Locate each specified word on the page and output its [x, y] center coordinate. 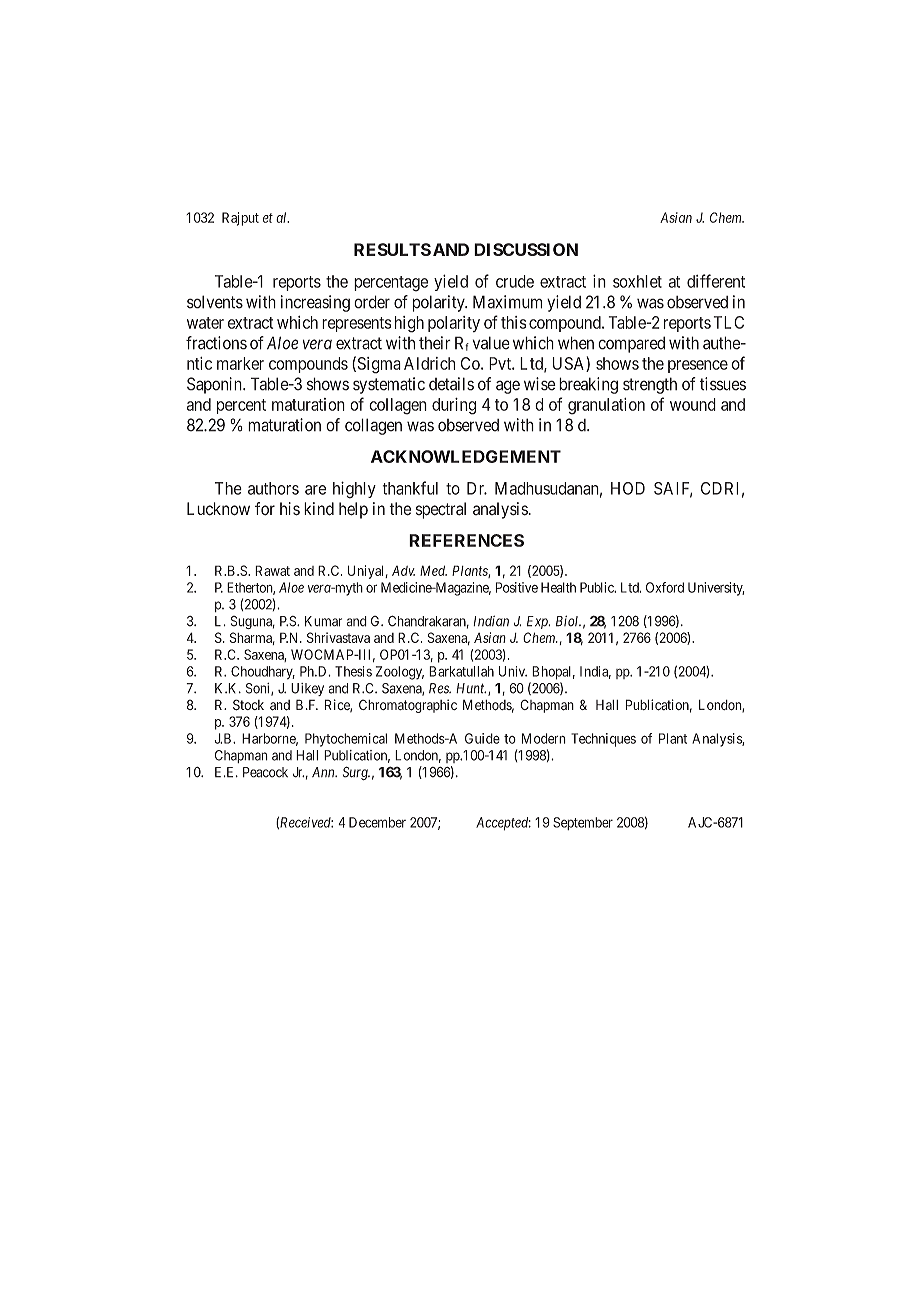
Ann [324, 772]
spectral [441, 510]
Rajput [240, 219]
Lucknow [218, 509]
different [716, 281]
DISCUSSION [526, 249]
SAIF [673, 489]
